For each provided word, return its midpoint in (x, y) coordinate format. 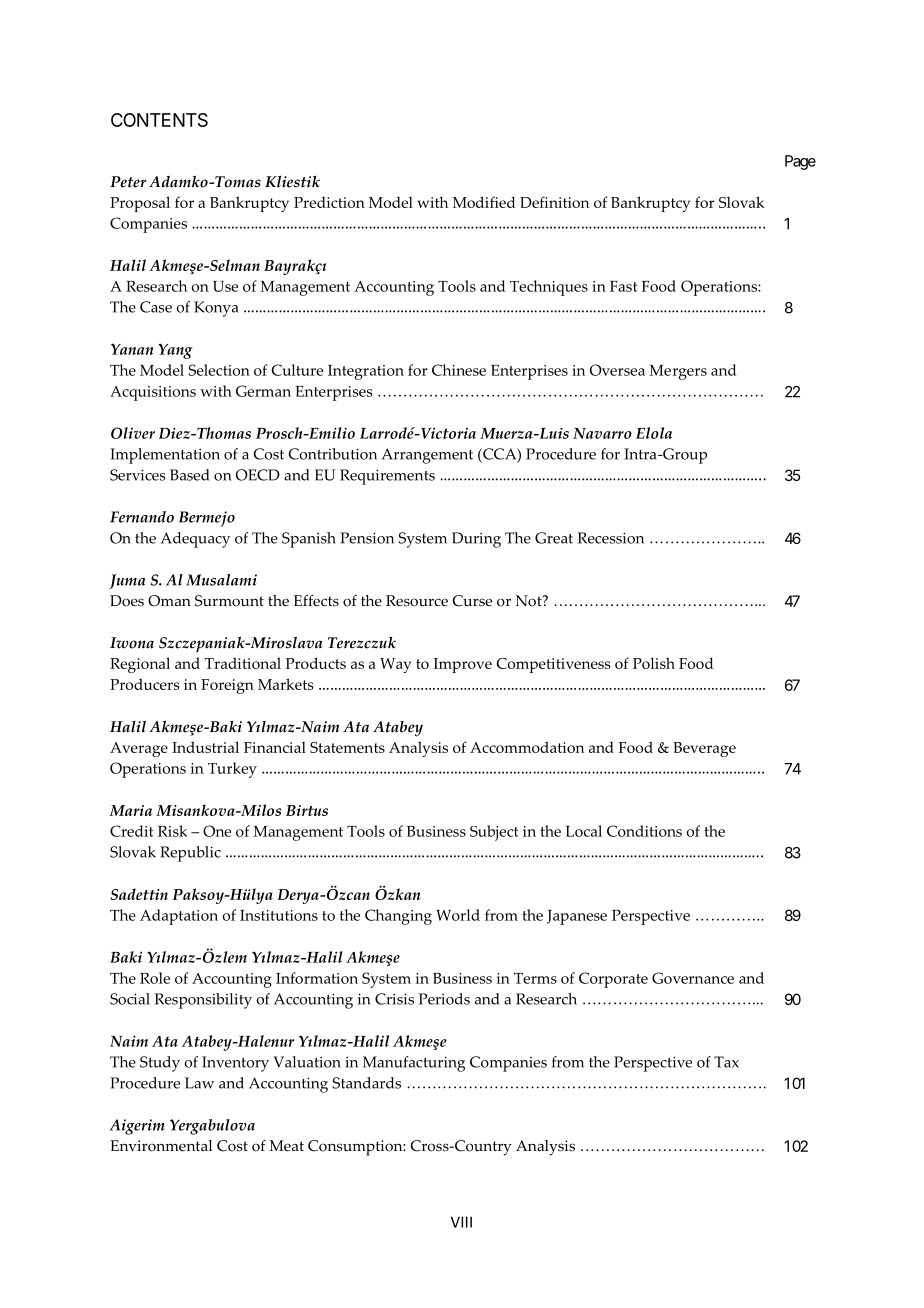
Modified (484, 202)
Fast (623, 286)
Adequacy (195, 540)
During (476, 540)
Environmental (161, 1146)
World (458, 915)
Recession (611, 538)
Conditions (644, 831)
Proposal (140, 204)
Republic (190, 854)
